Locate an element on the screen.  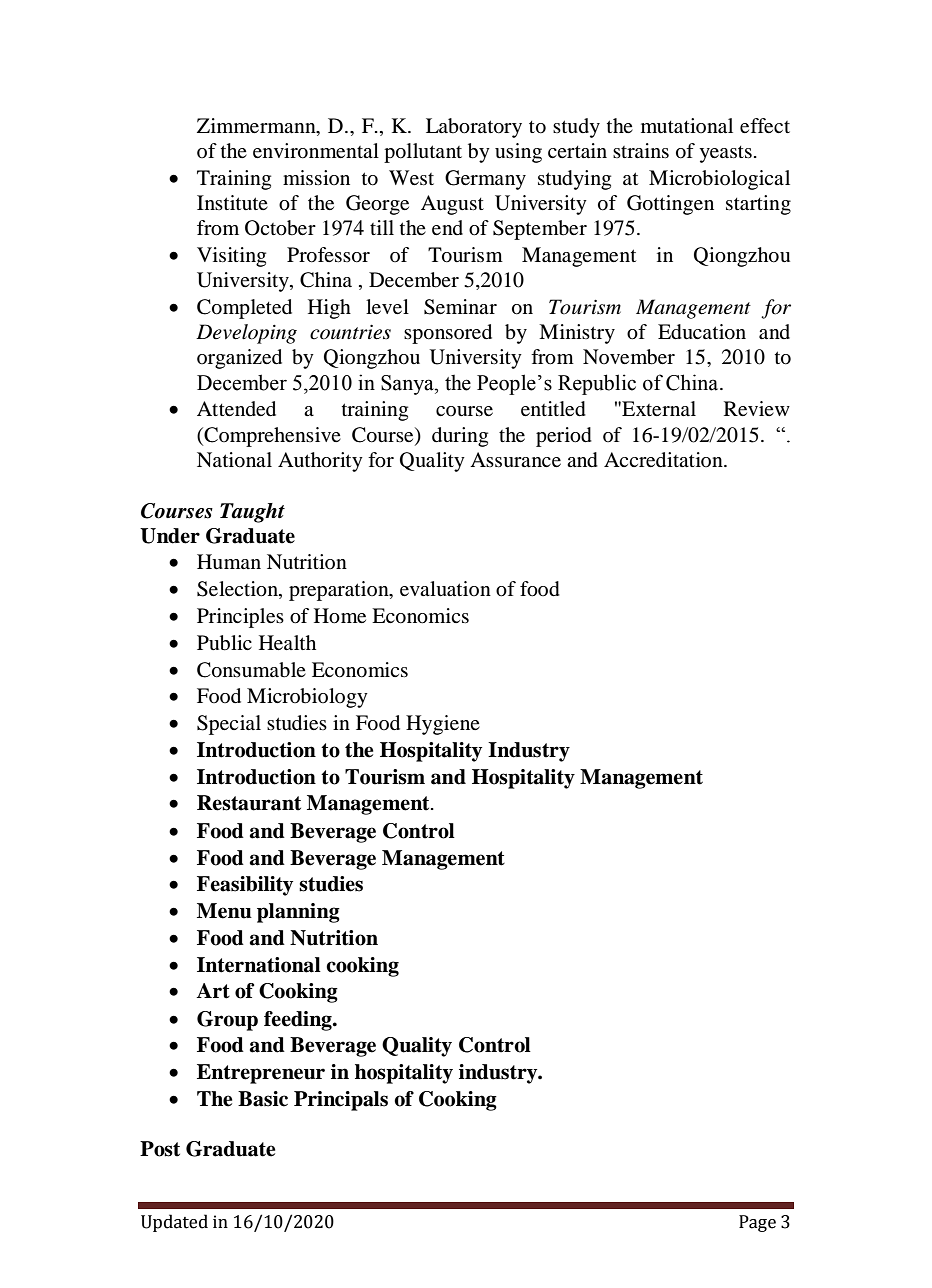
Attended is located at coordinates (236, 409).
